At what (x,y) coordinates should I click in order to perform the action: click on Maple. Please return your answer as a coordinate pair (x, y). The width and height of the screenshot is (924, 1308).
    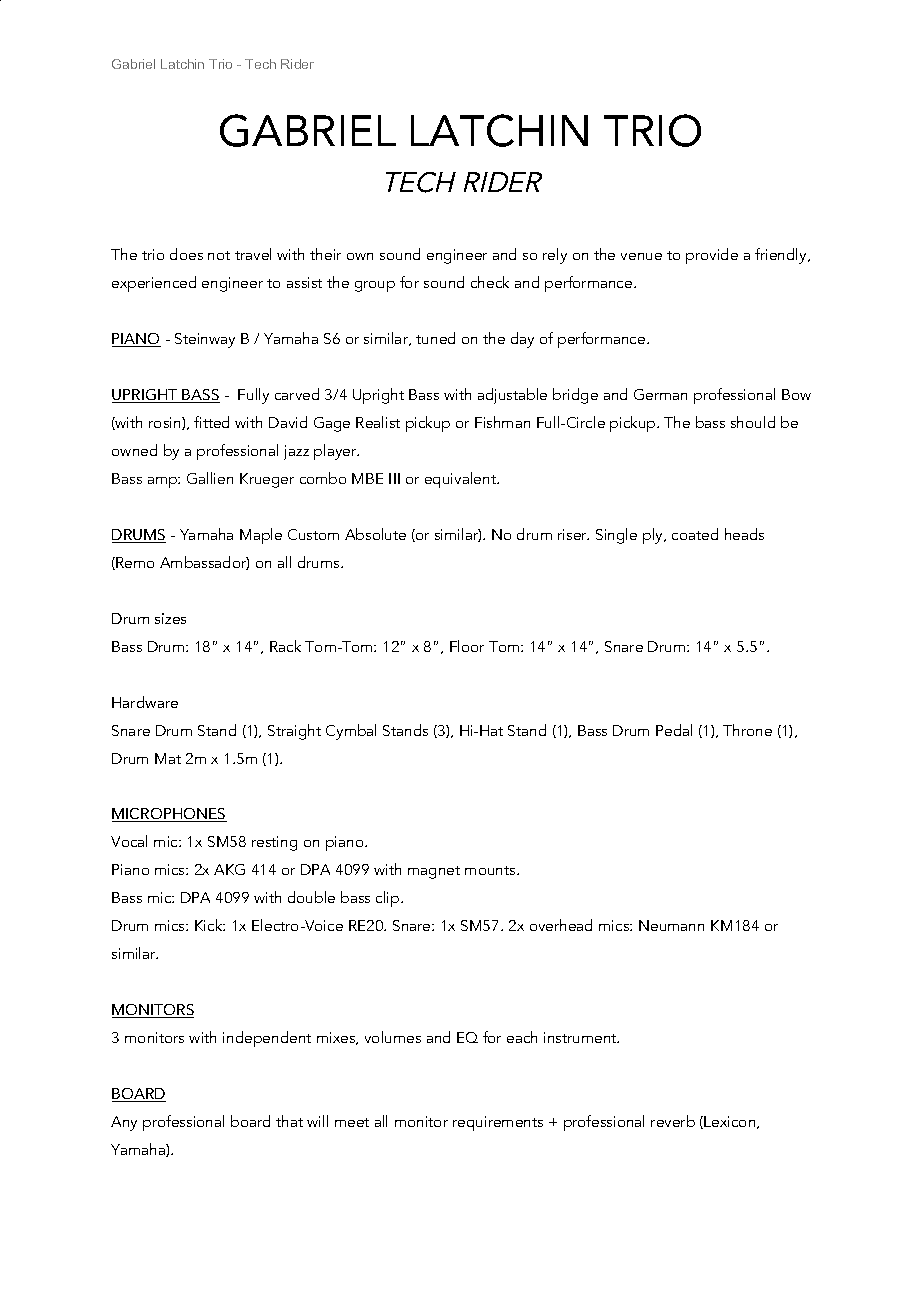
    Looking at the image, I should click on (261, 536).
